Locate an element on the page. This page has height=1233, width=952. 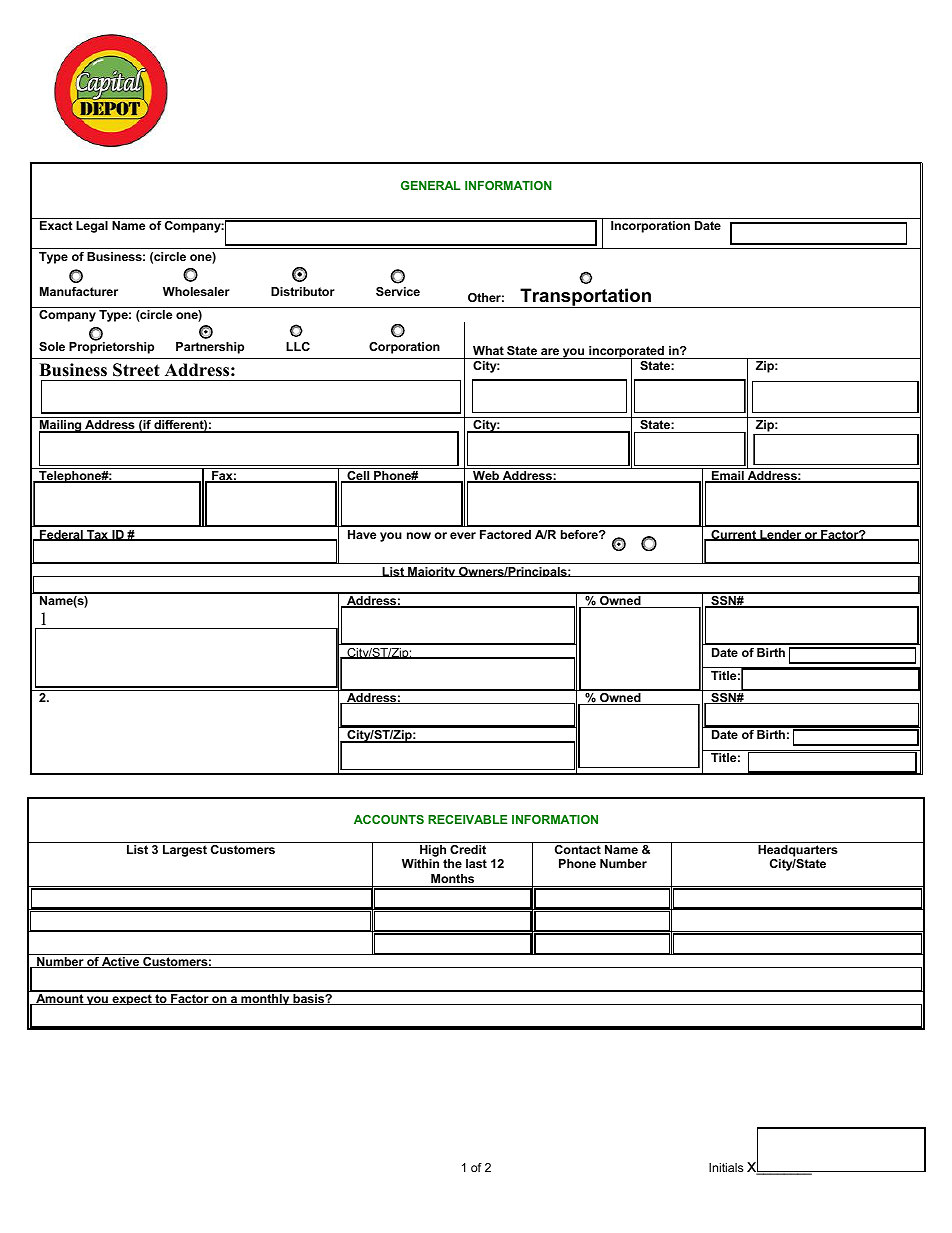
Largest is located at coordinates (185, 851).
